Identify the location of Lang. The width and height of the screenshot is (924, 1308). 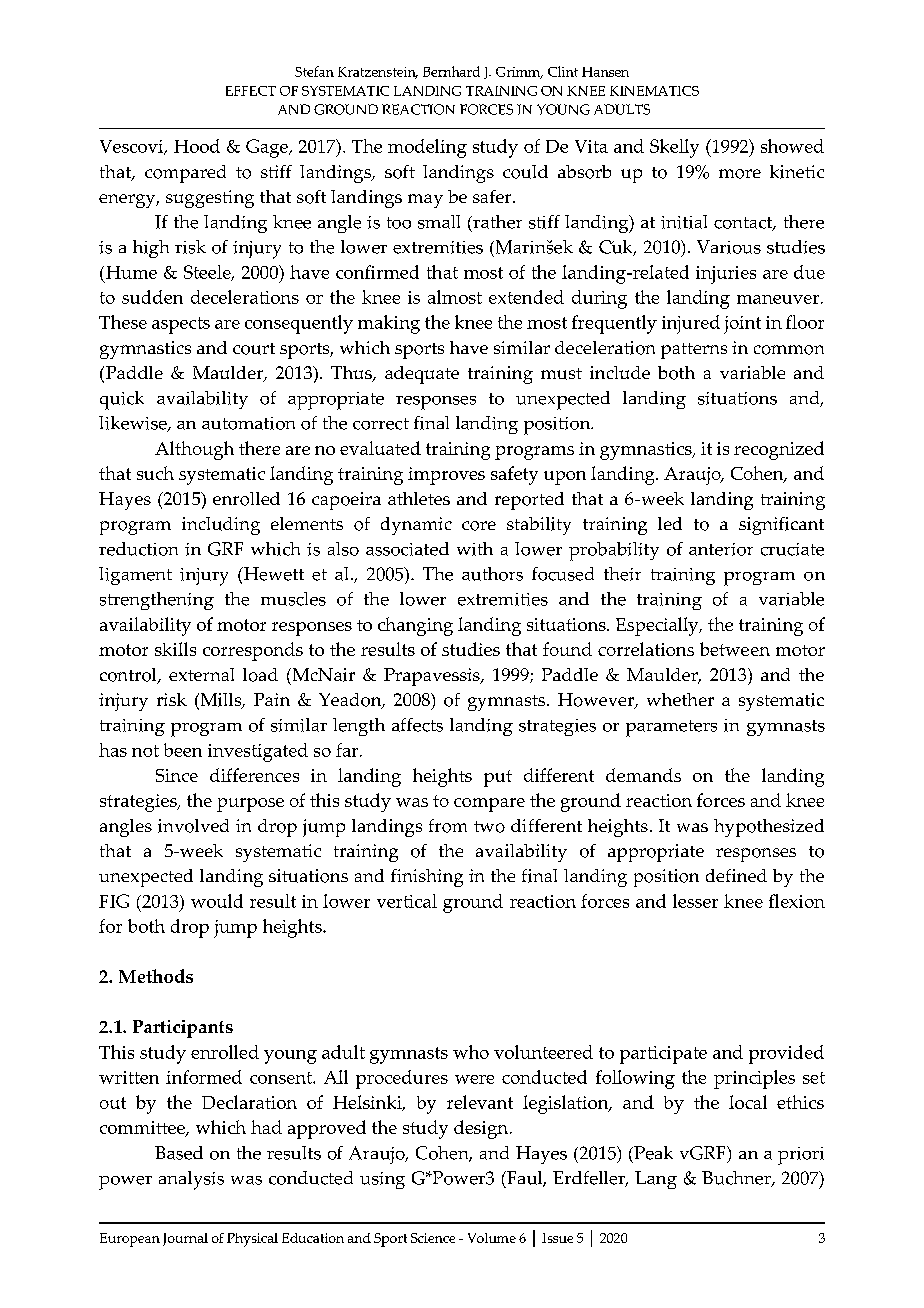
(656, 1180).
